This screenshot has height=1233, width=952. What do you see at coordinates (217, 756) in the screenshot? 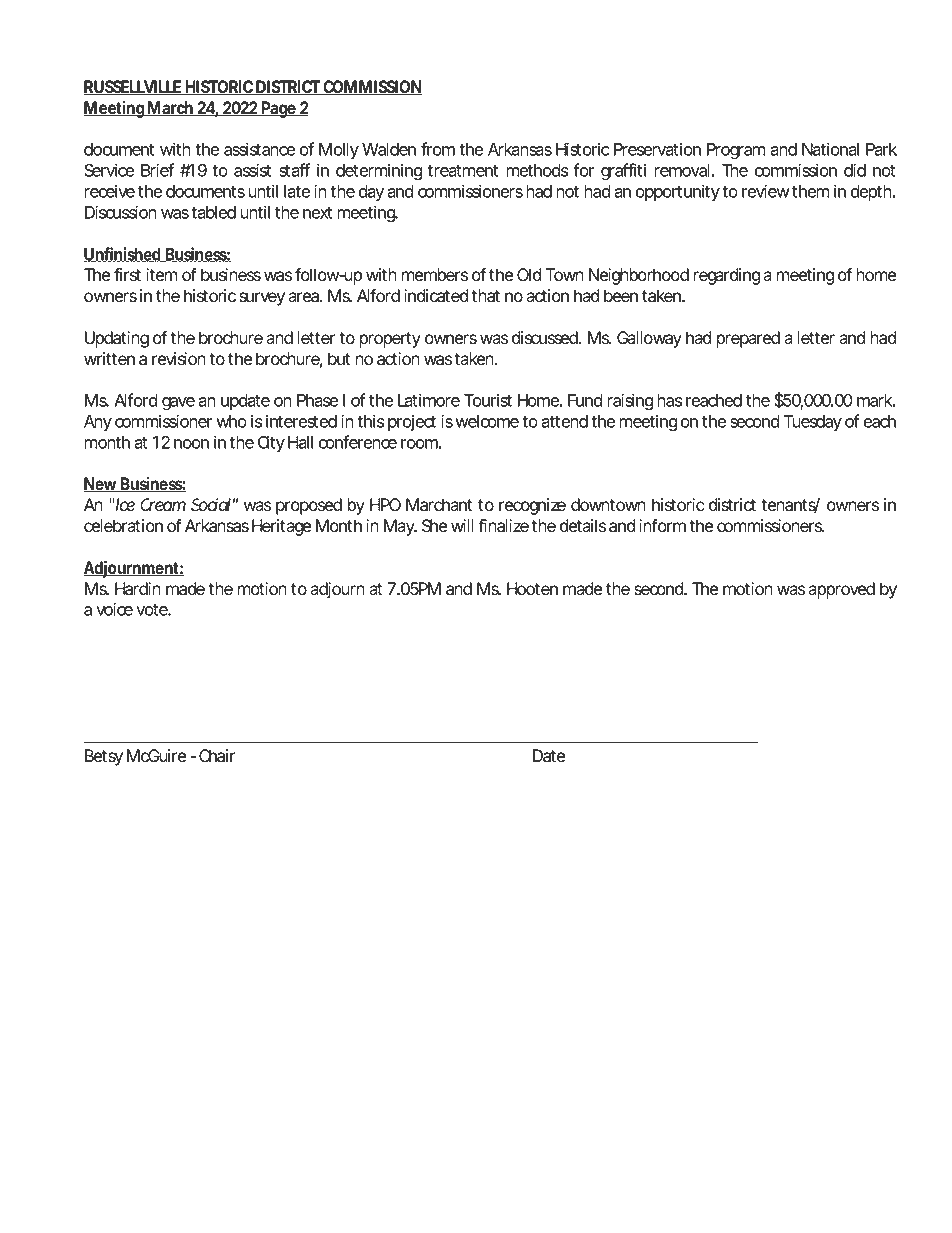
I see `Chair` at bounding box center [217, 756].
